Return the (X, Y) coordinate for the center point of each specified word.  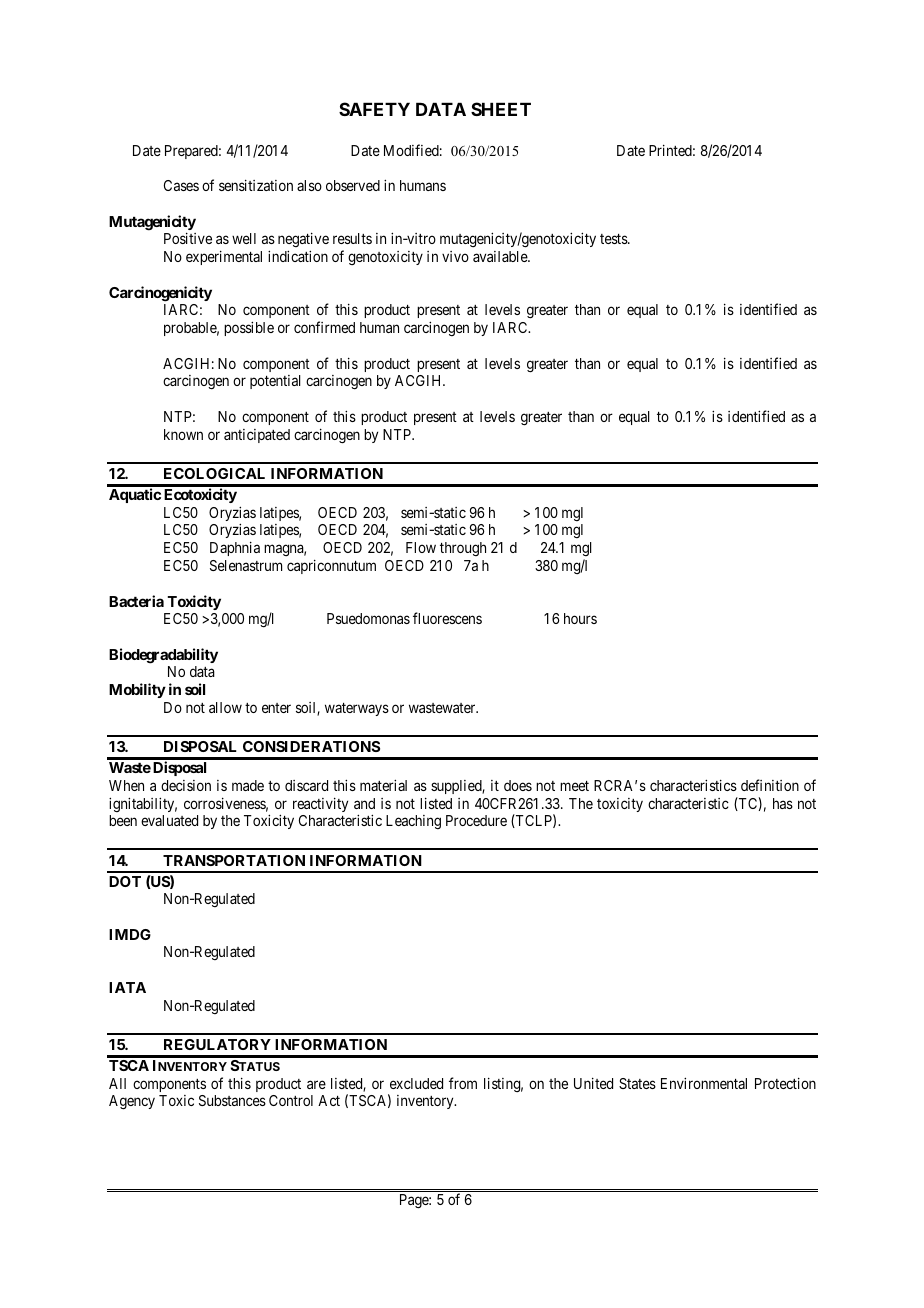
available (501, 256)
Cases (181, 185)
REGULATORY (217, 1044)
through (463, 549)
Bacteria (136, 601)
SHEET (501, 109)
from (463, 1083)
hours (580, 618)
